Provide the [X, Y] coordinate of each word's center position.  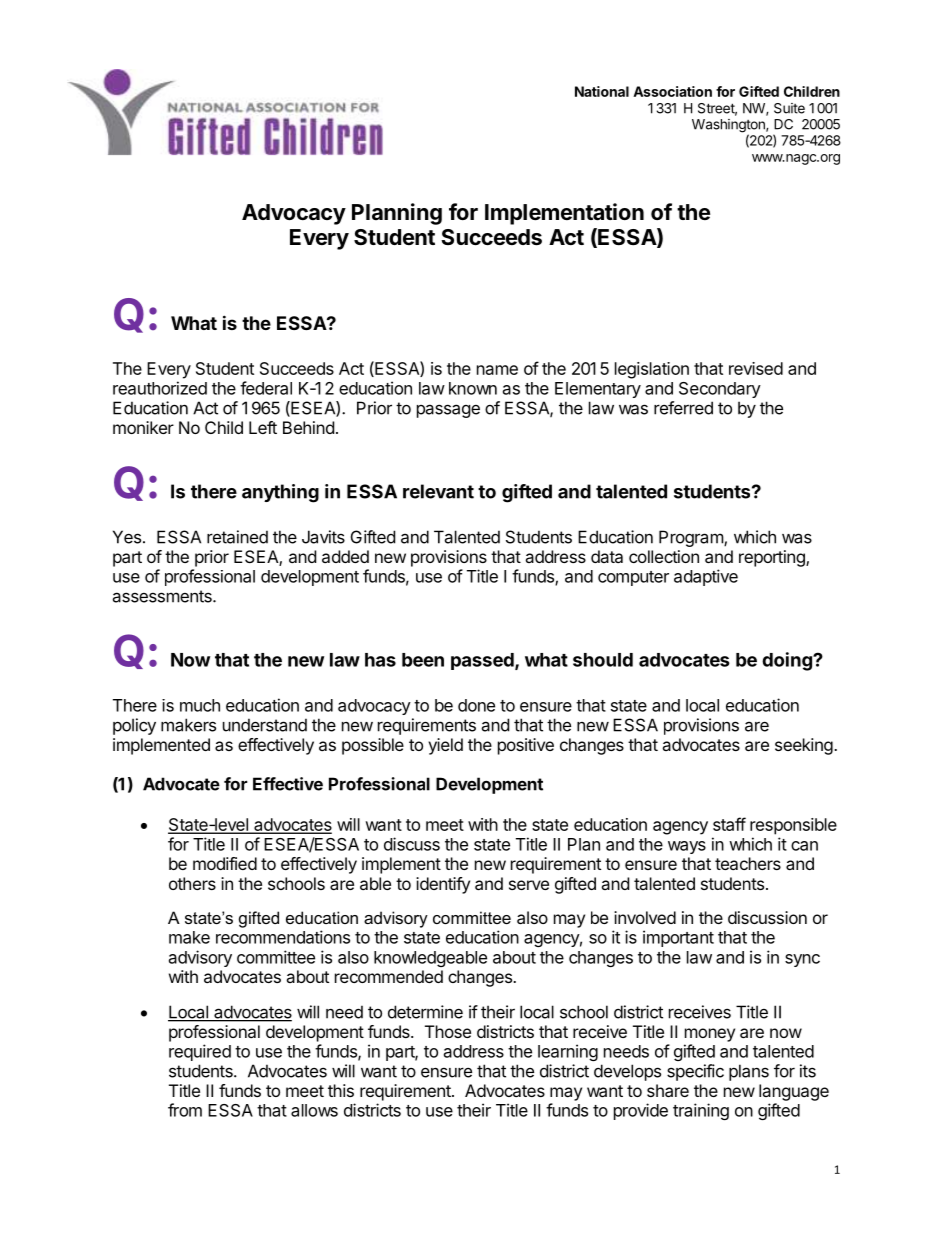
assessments [163, 596]
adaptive [706, 577]
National [602, 91]
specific [695, 1072]
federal [266, 388]
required [200, 1052]
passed [483, 661]
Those [448, 1031]
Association [672, 91]
